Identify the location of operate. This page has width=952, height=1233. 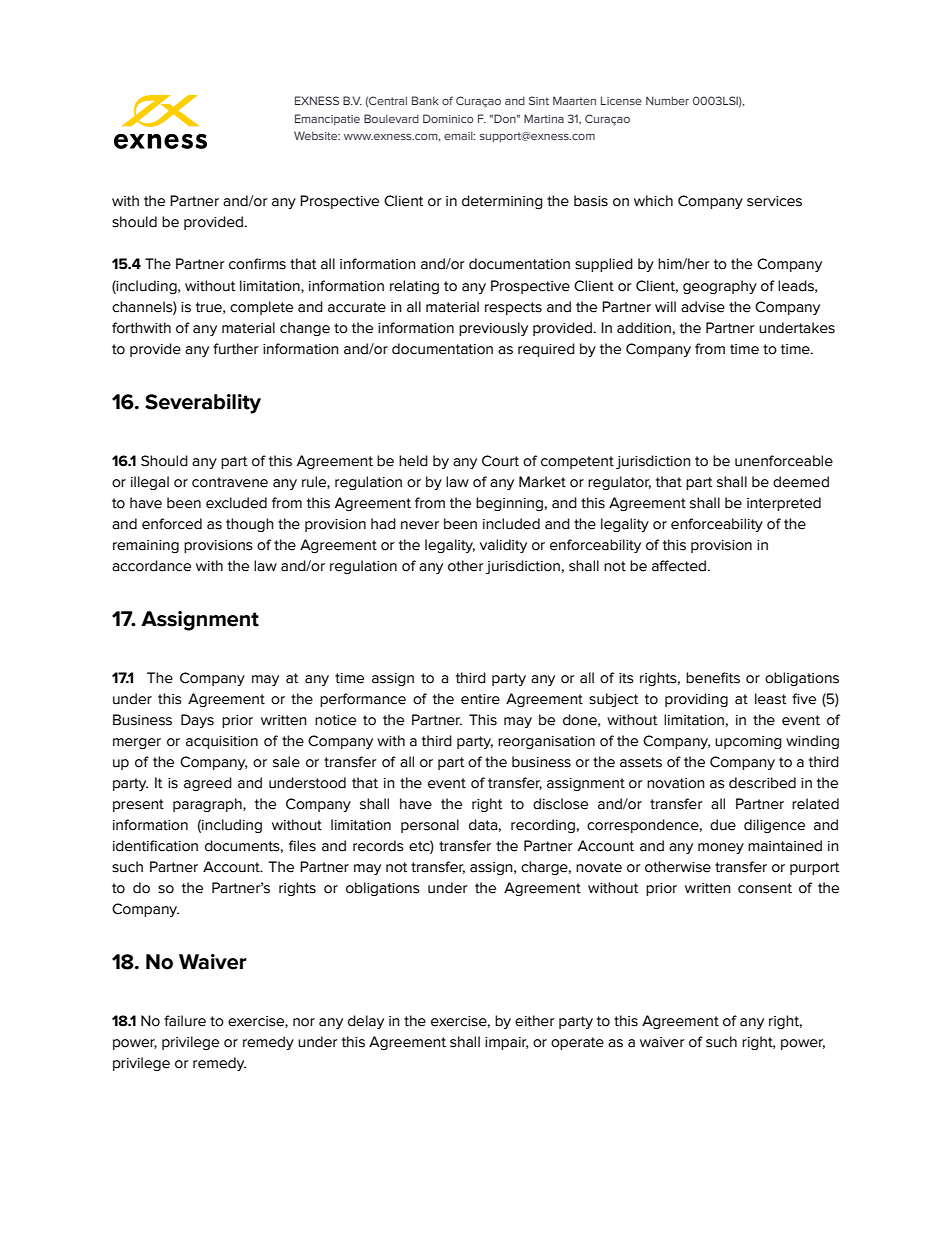
(577, 1043).
